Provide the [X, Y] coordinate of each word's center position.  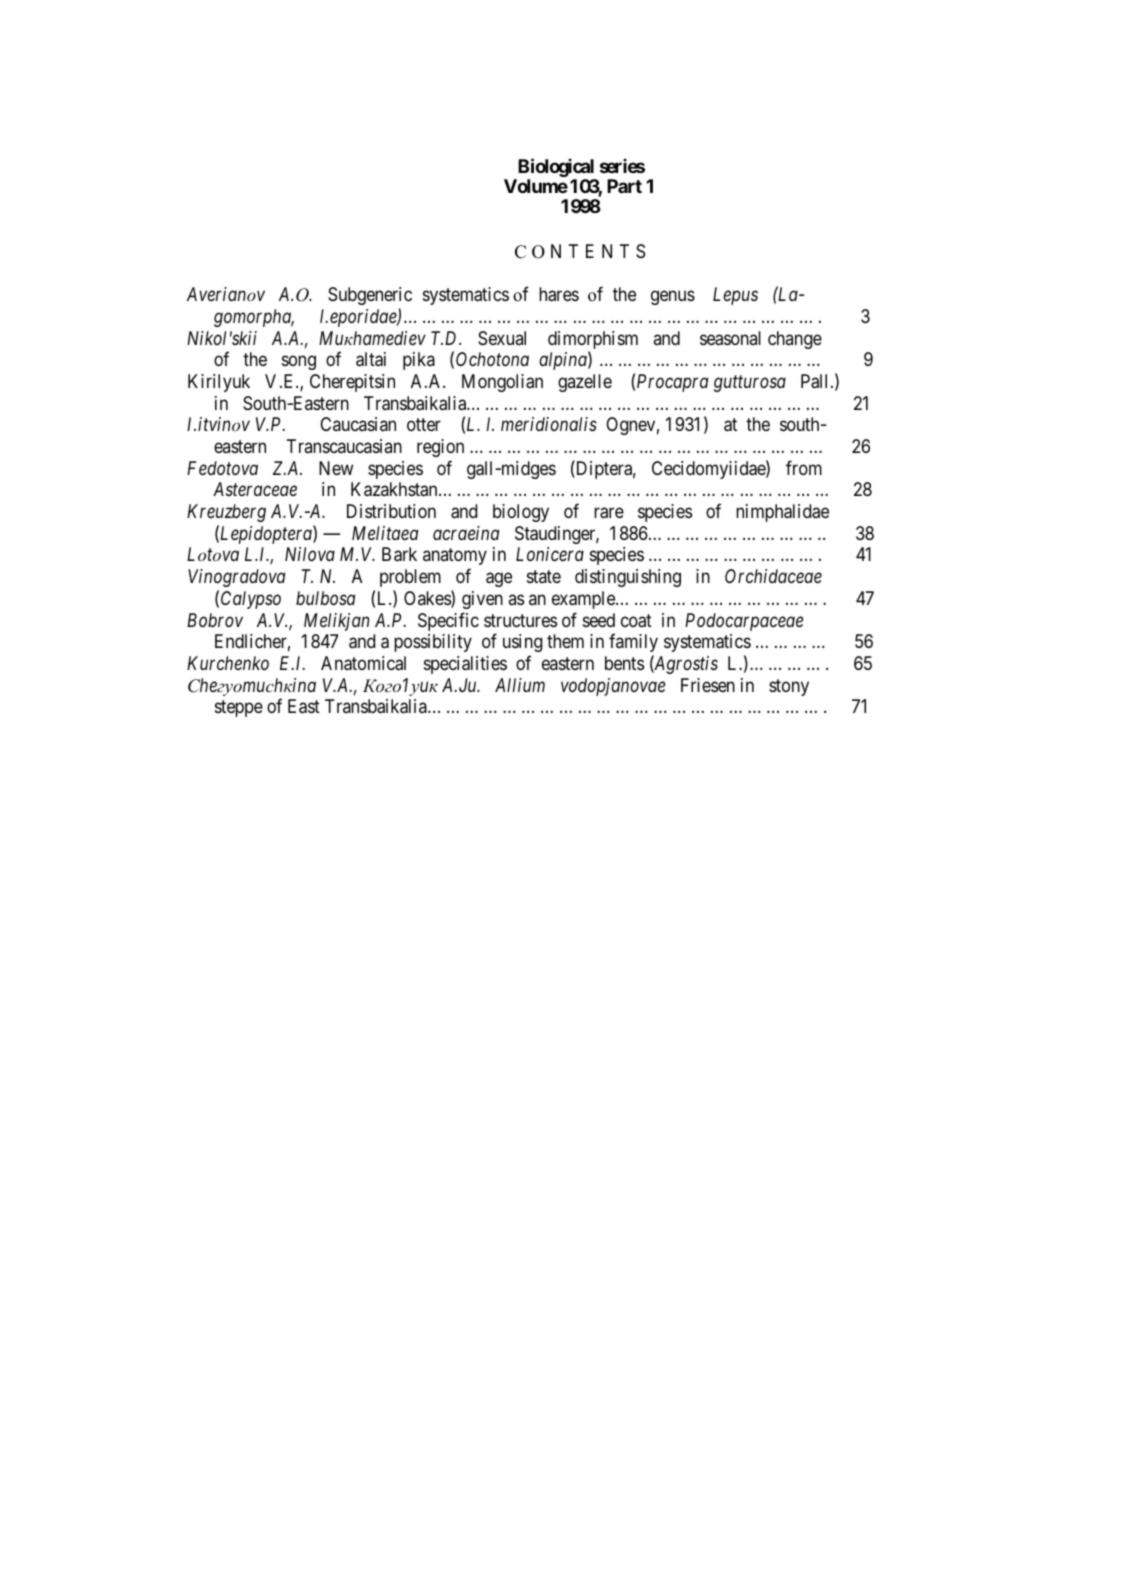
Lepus [735, 296]
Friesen [708, 685]
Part [624, 186]
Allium [520, 685]
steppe [239, 708]
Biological [556, 169]
